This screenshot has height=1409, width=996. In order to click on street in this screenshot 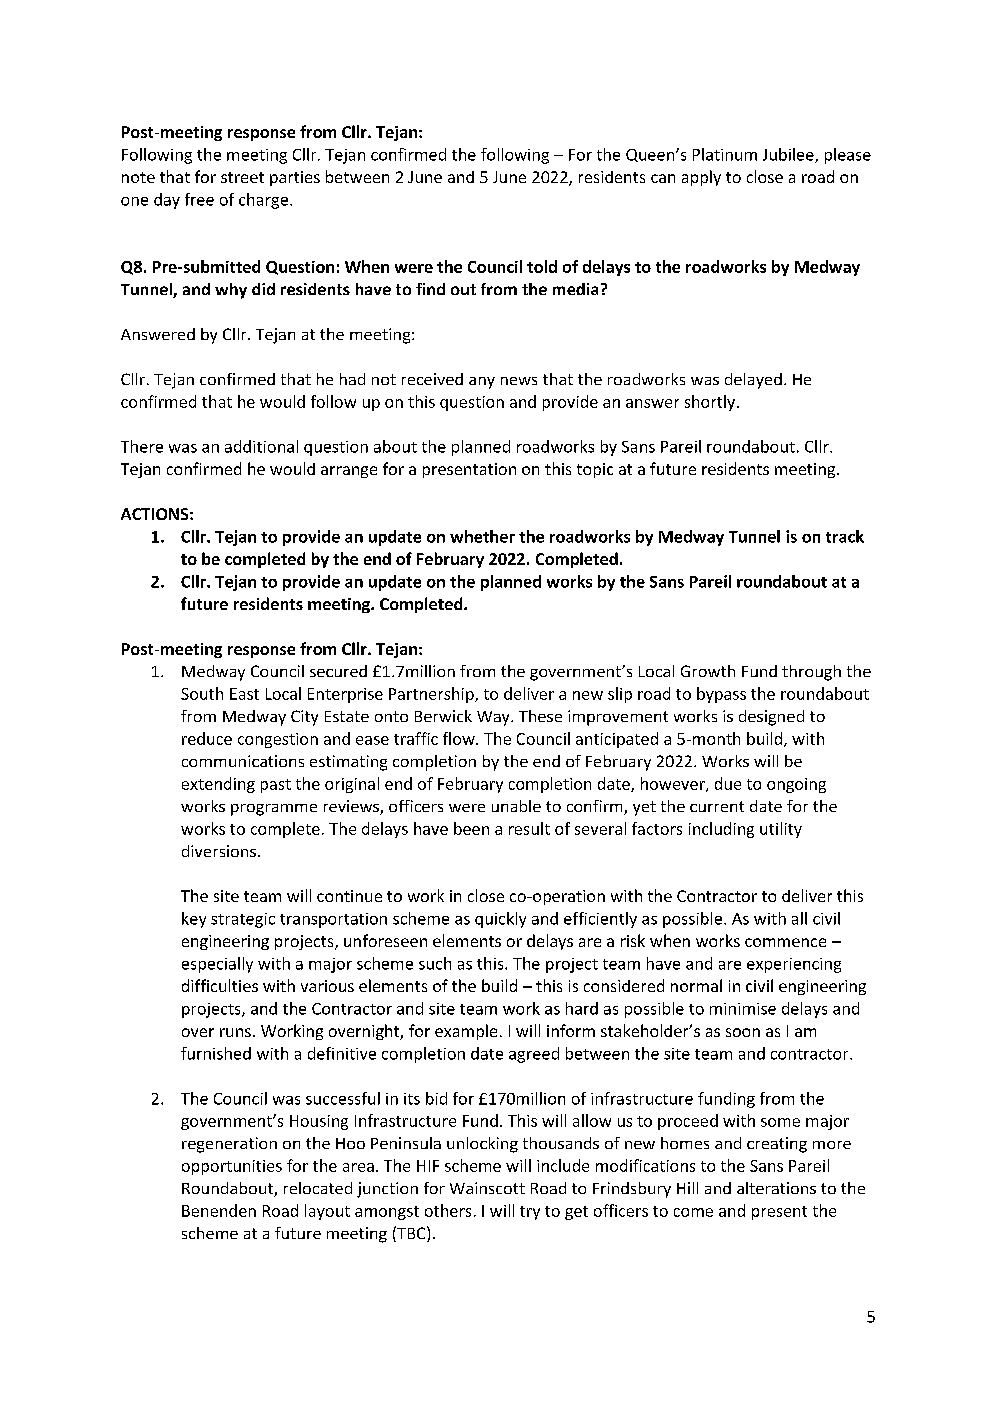, I will do `click(242, 177)`.
